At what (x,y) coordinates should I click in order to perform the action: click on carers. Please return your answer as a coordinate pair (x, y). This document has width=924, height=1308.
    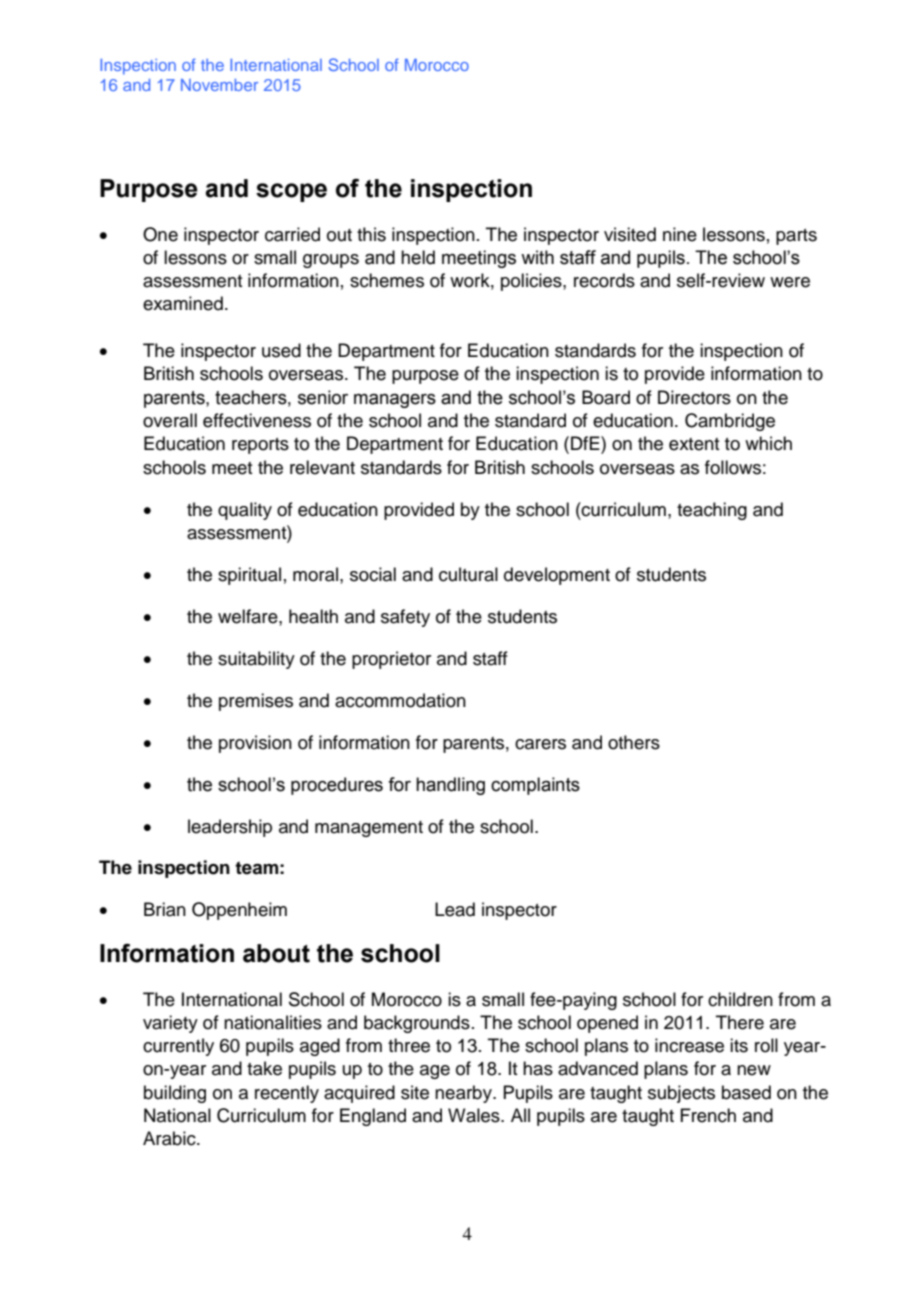
    Looking at the image, I should click on (540, 744).
